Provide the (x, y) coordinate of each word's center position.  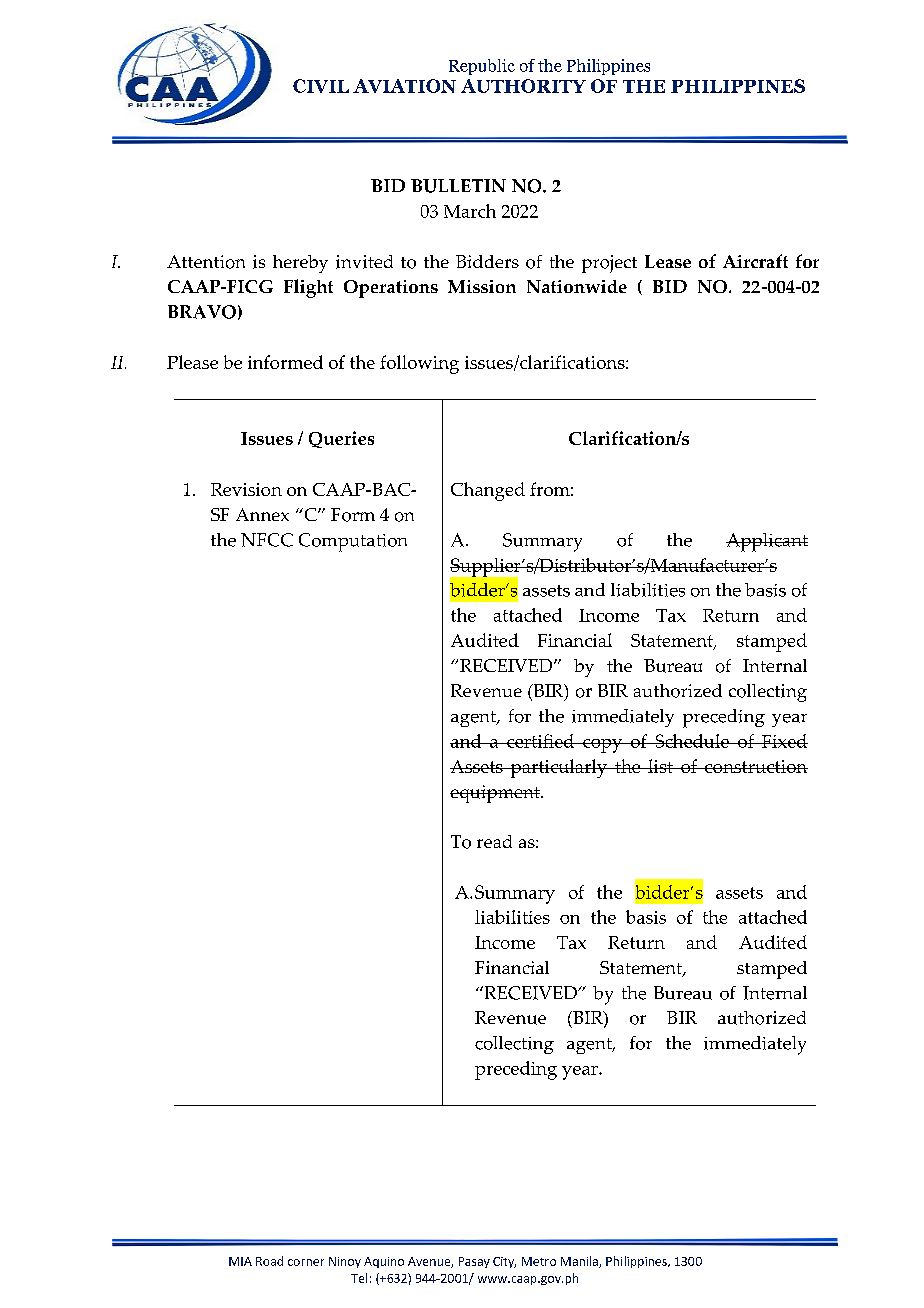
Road (269, 1261)
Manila (580, 1262)
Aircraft (755, 261)
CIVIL (321, 86)
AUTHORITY (523, 86)
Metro (539, 1261)
